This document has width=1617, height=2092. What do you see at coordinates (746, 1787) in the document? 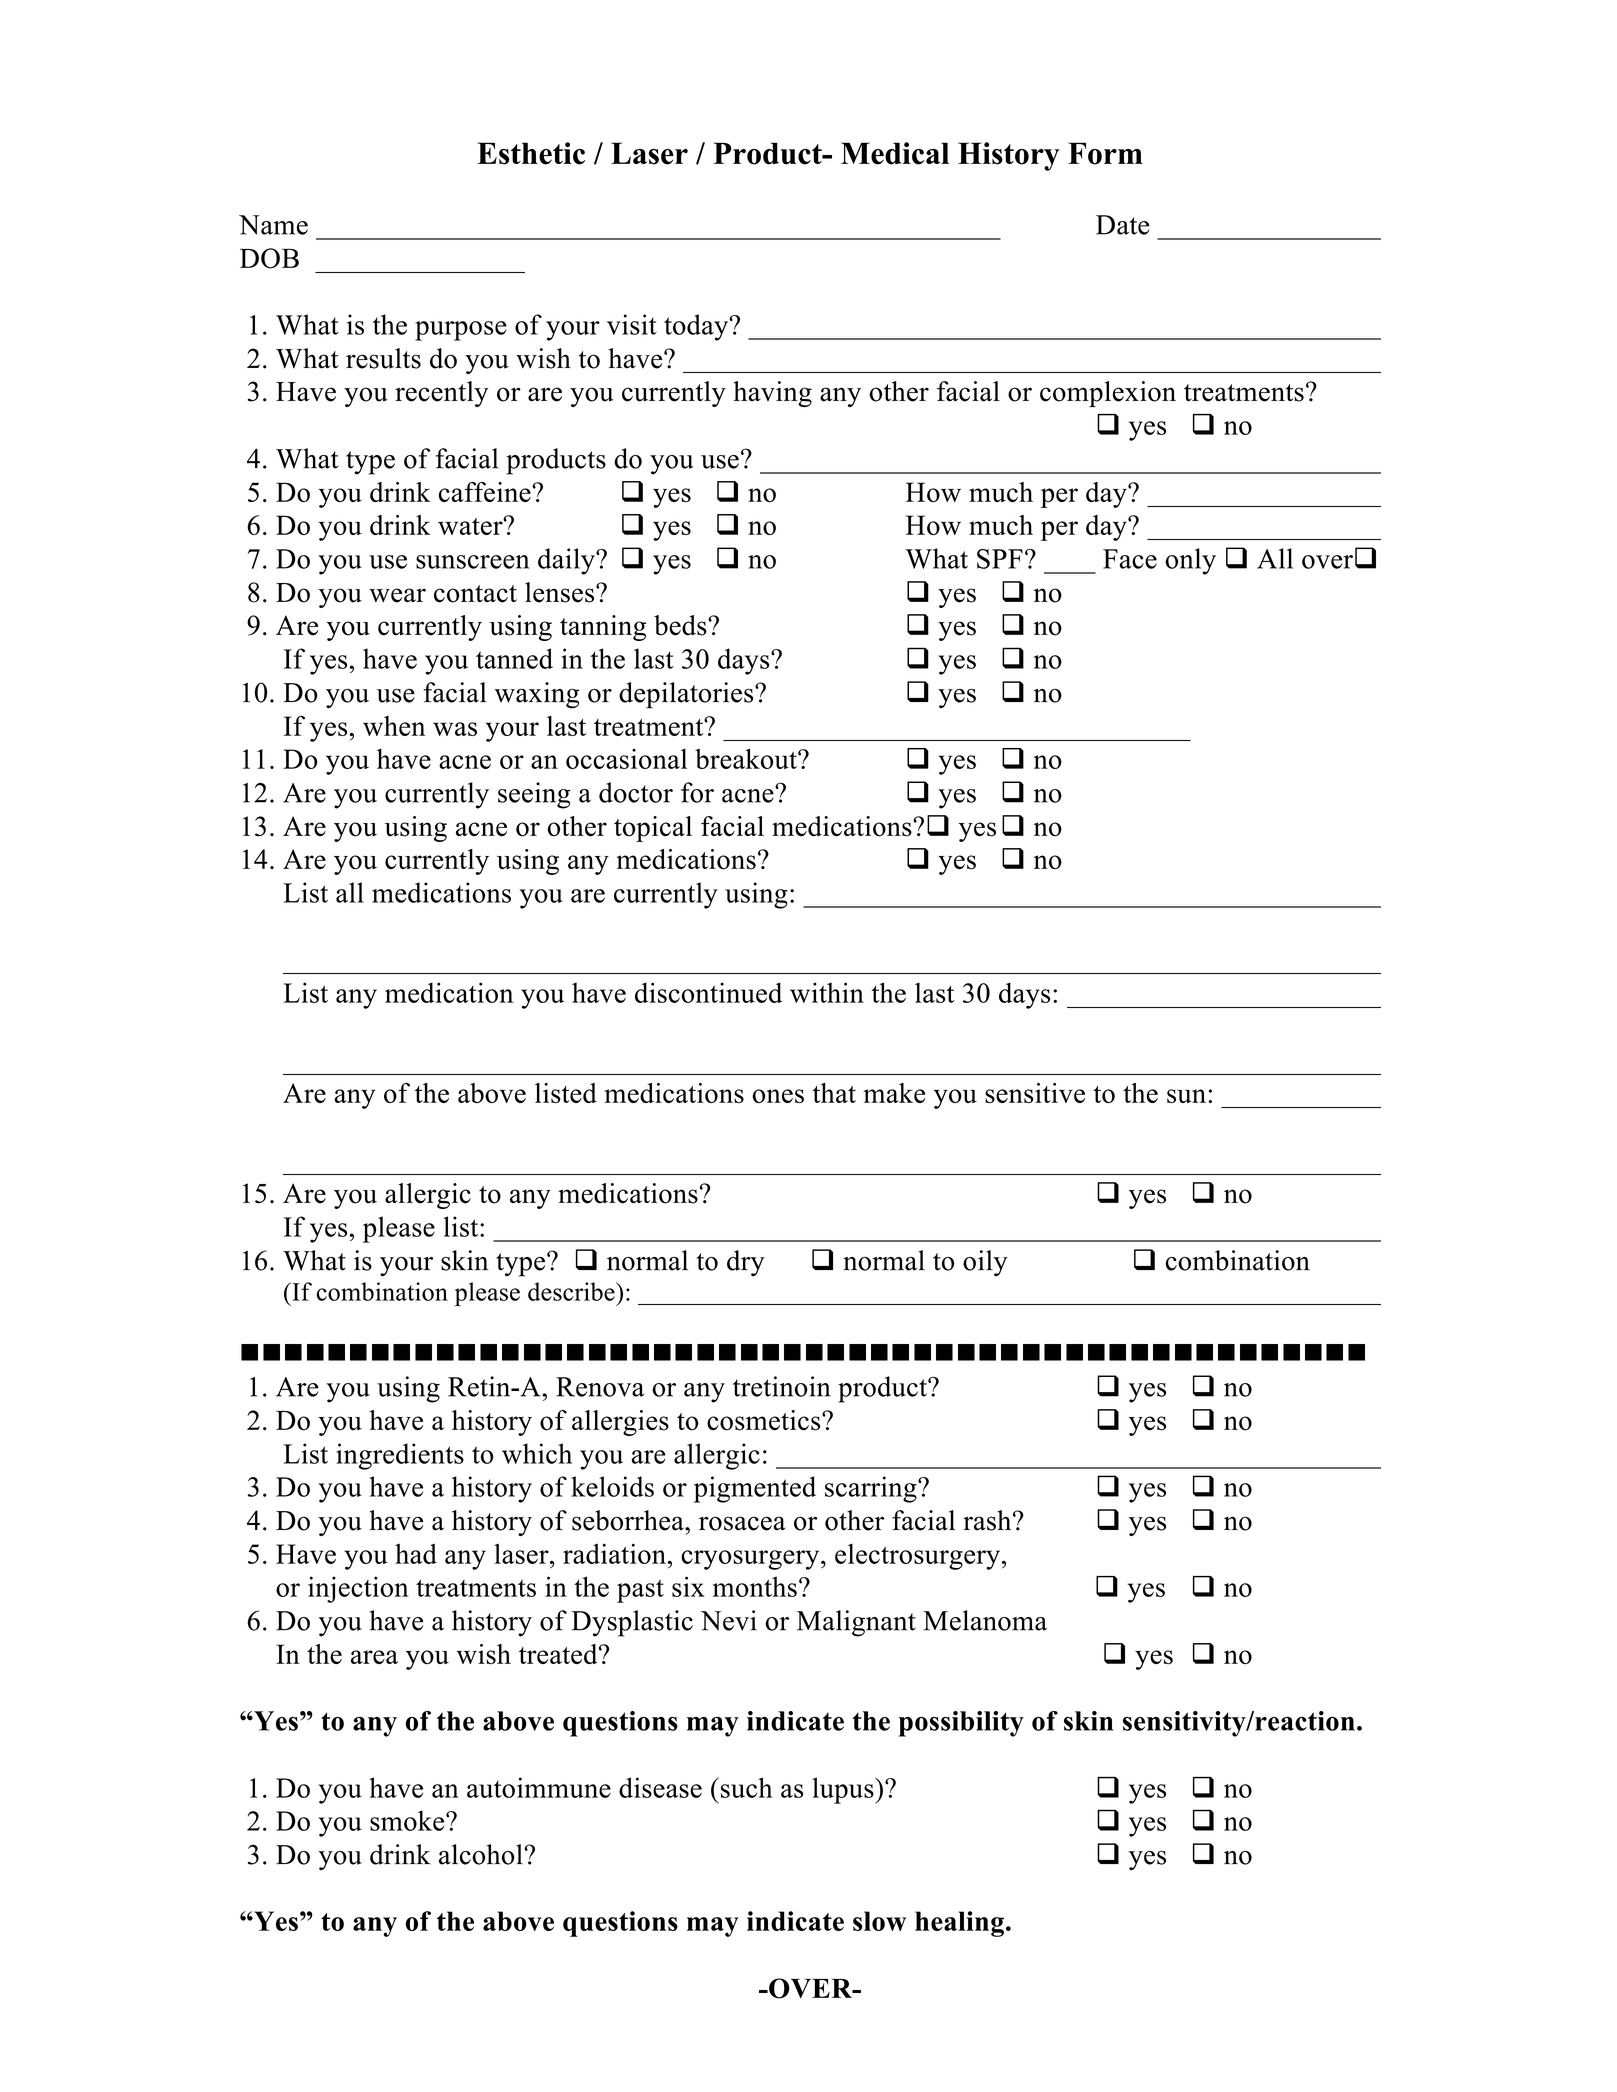
I see `such` at bounding box center [746, 1787].
